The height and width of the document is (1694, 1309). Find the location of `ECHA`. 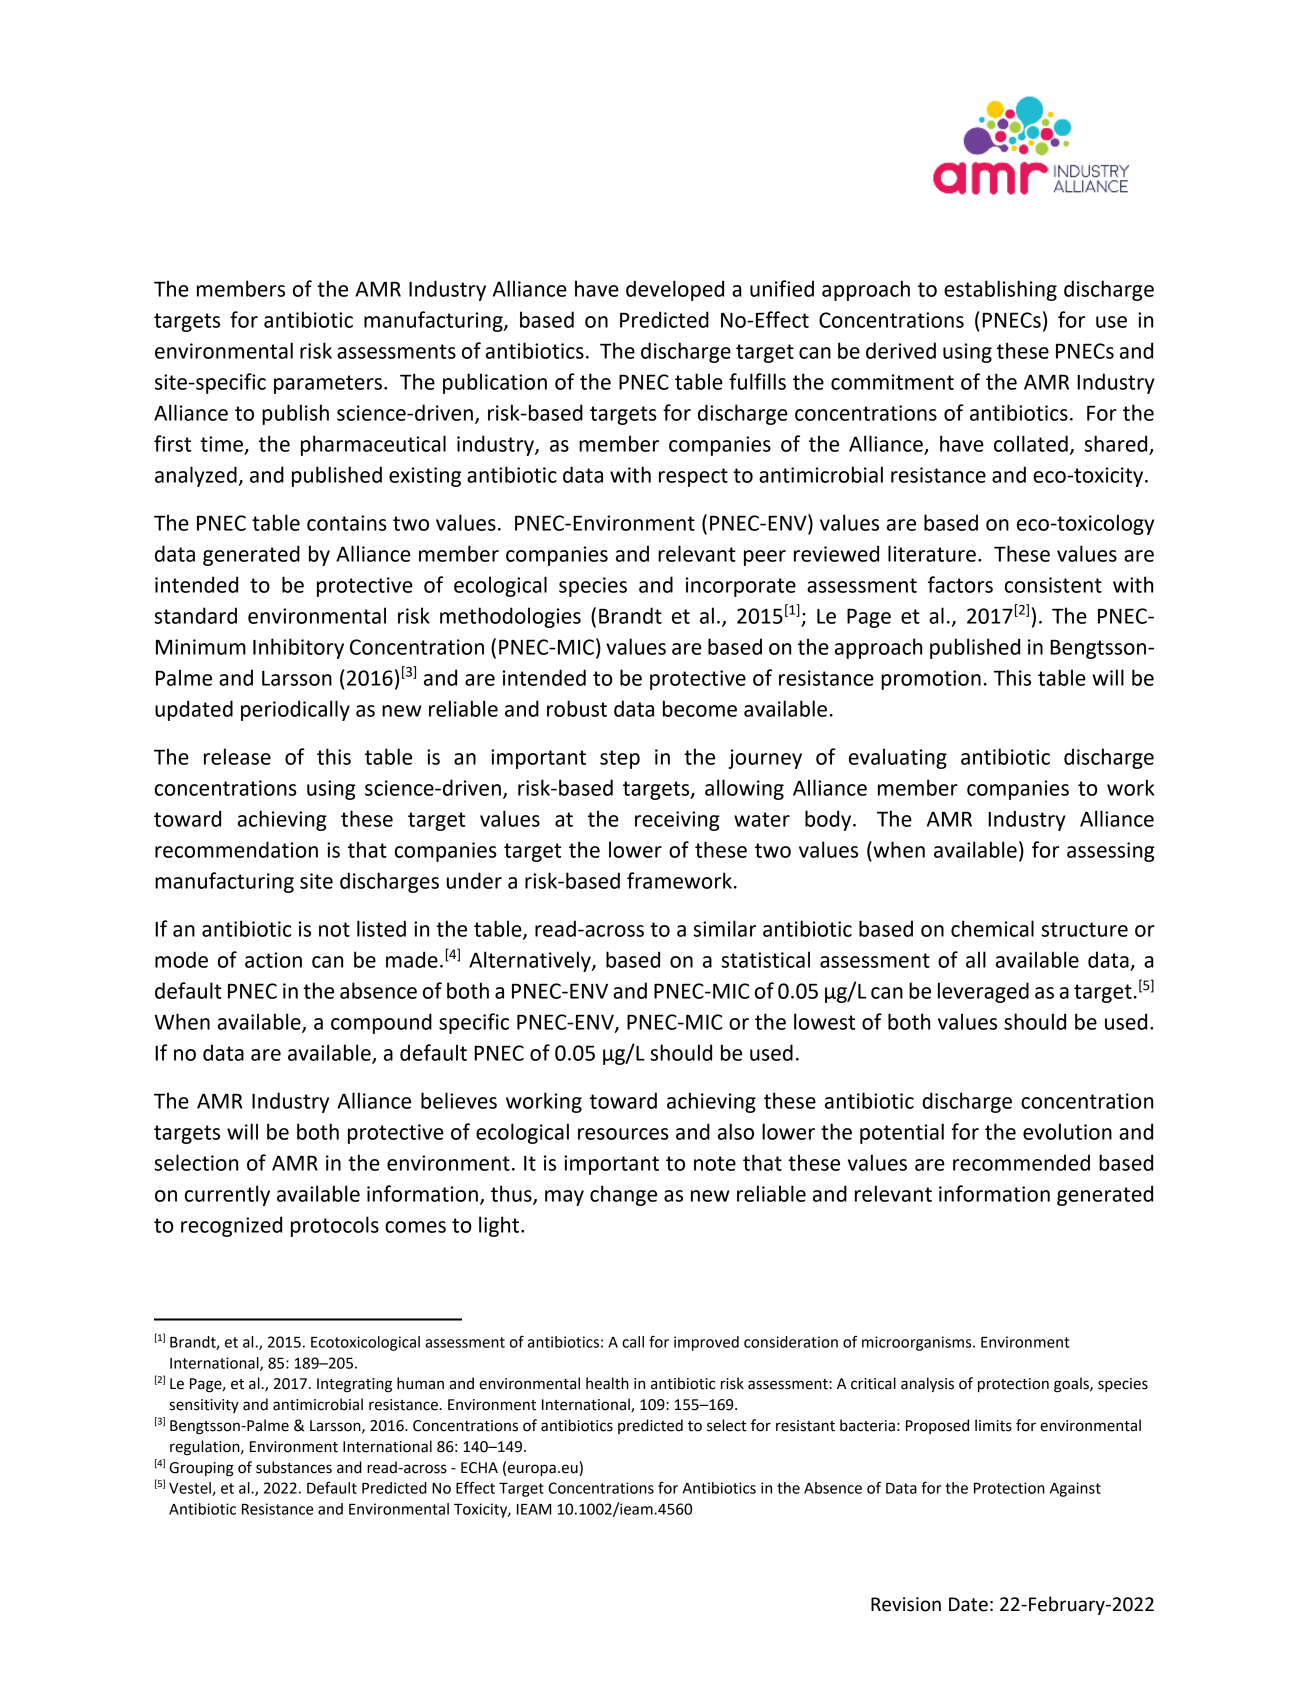

ECHA is located at coordinates (479, 1468).
